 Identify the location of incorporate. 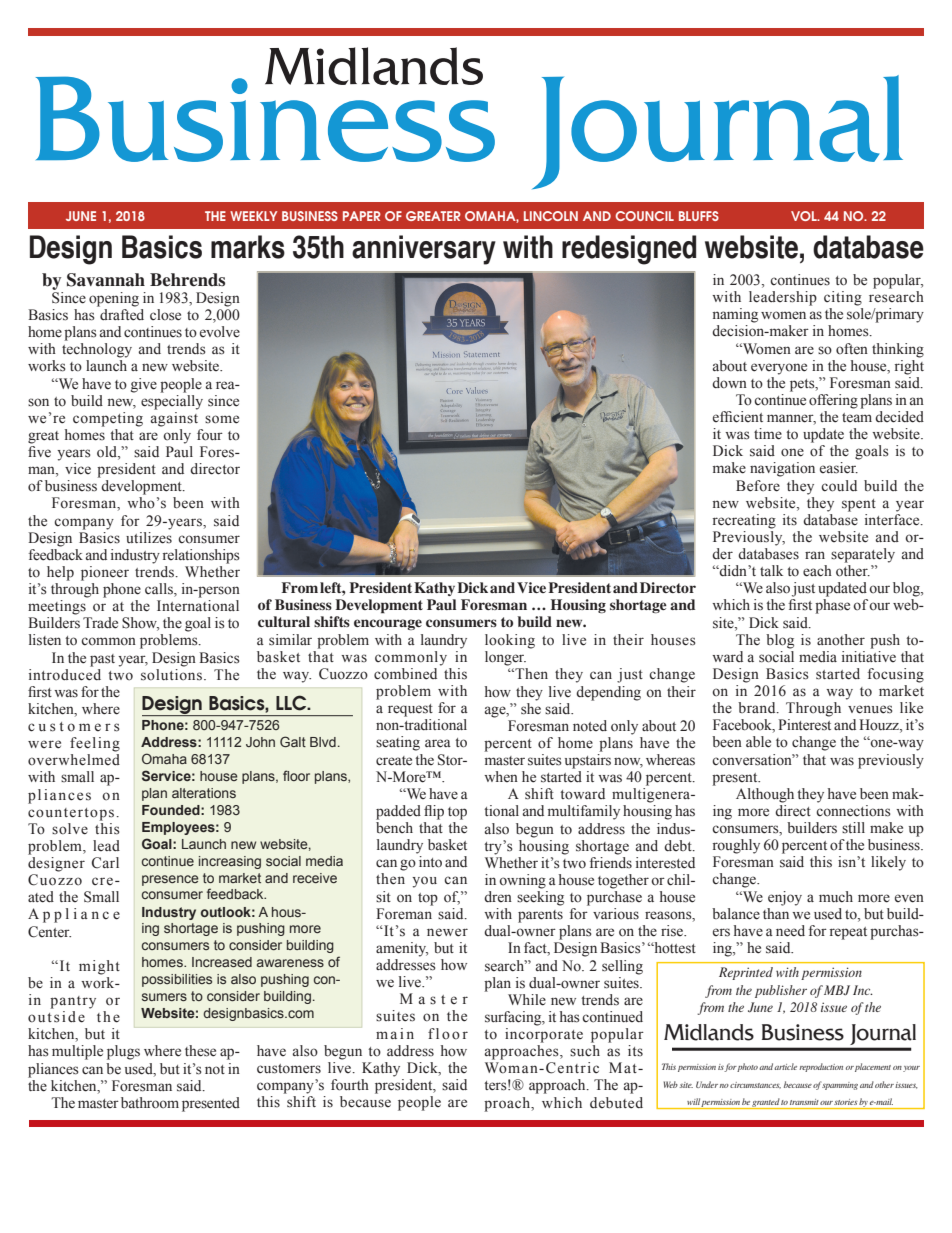
(544, 1035).
